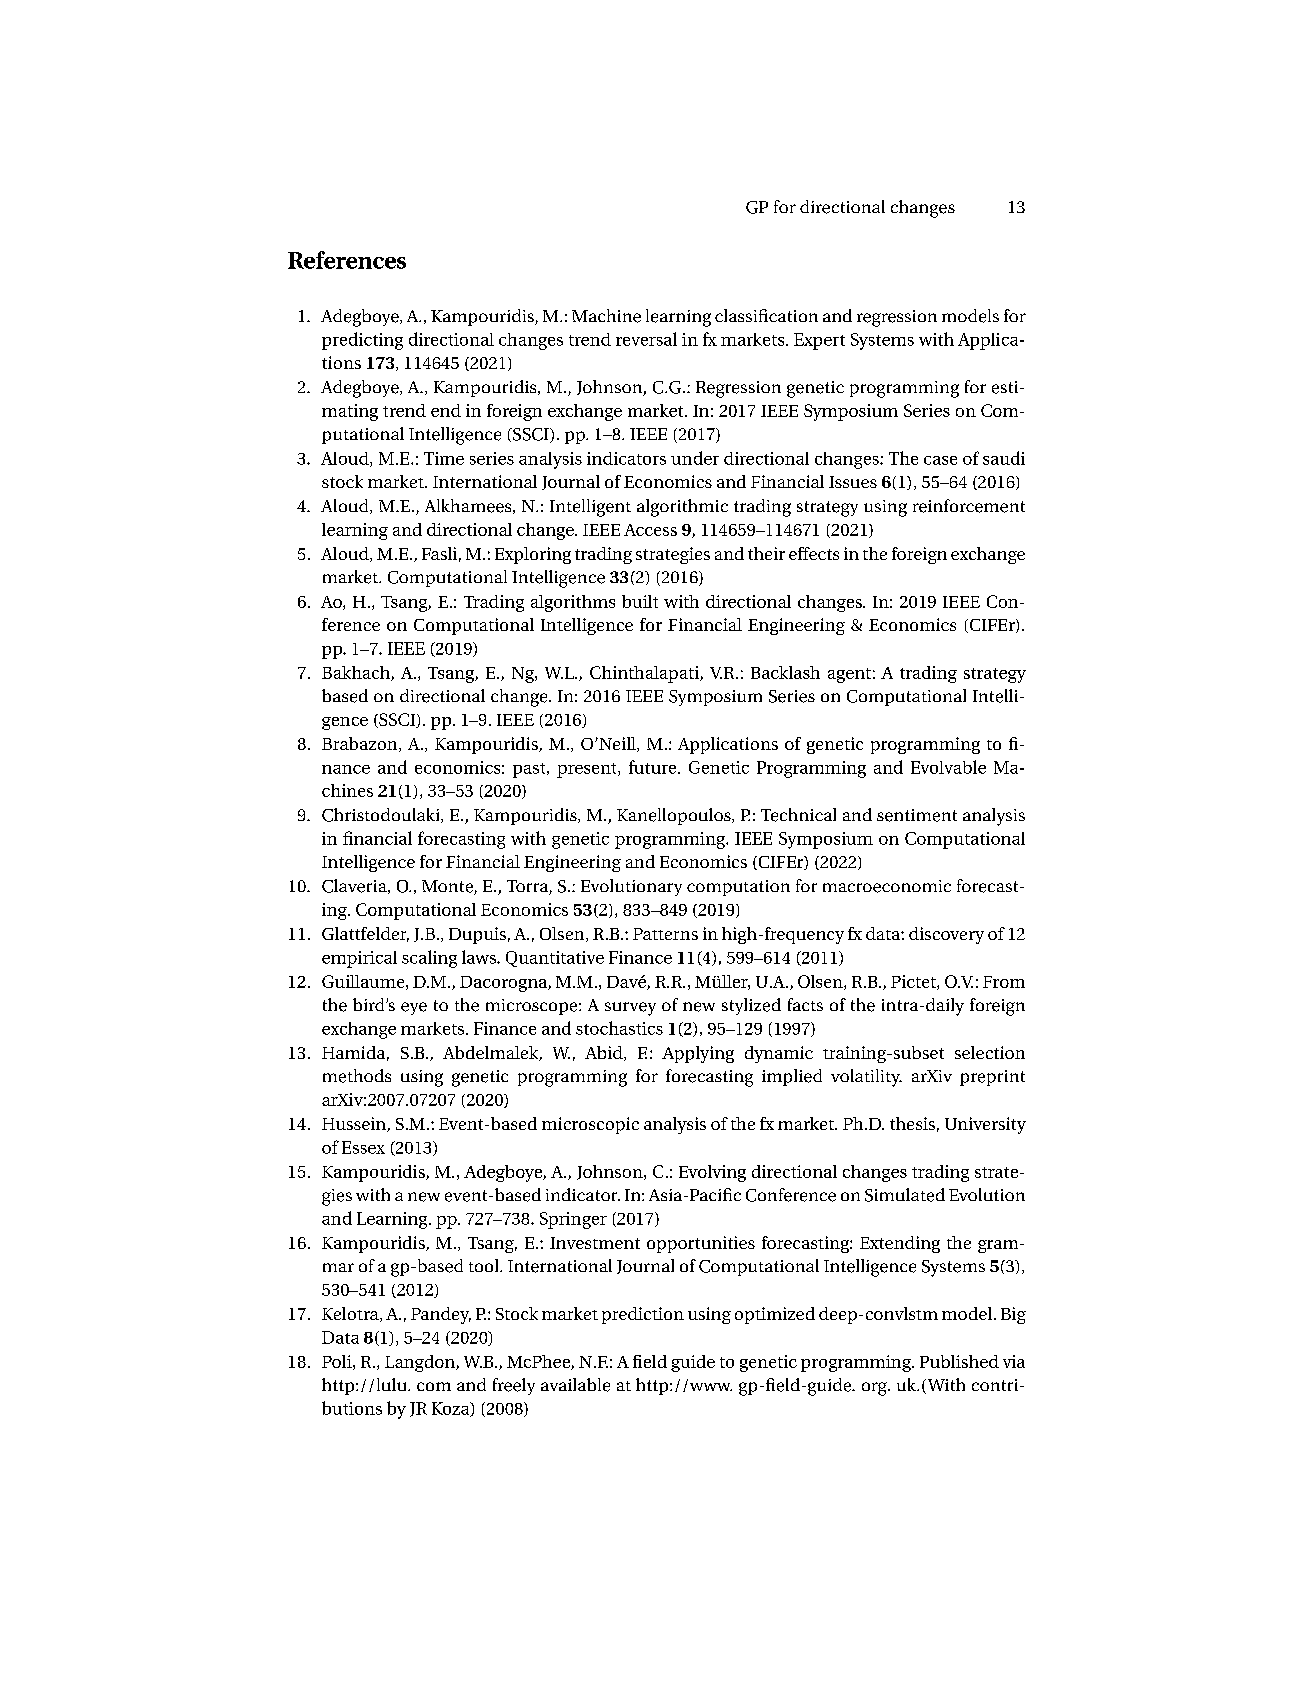 This screenshot has width=1306, height=1690. Describe the element at coordinates (530, 770) in the screenshot. I see `past` at that location.
